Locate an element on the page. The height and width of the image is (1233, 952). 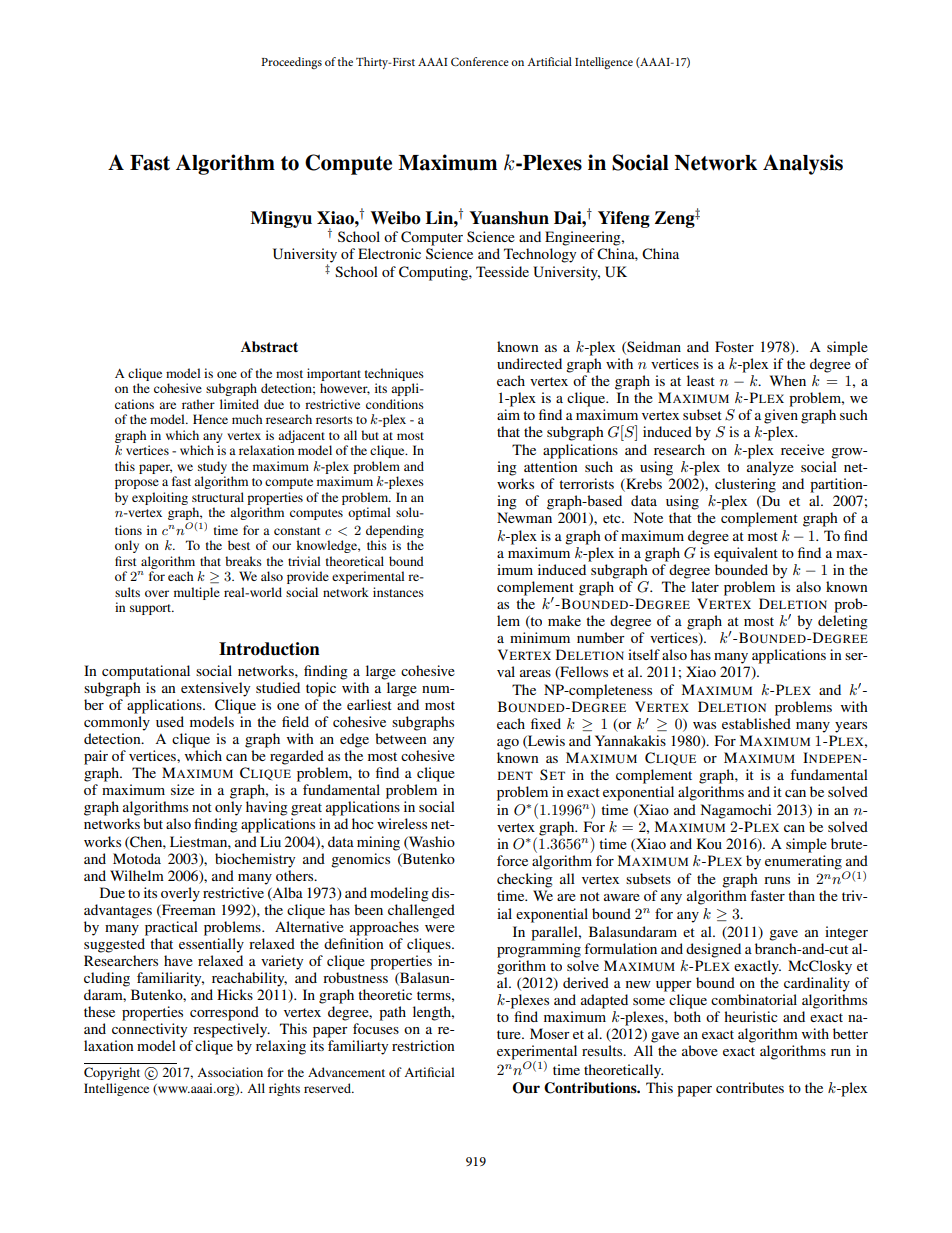
given is located at coordinates (781, 416).
